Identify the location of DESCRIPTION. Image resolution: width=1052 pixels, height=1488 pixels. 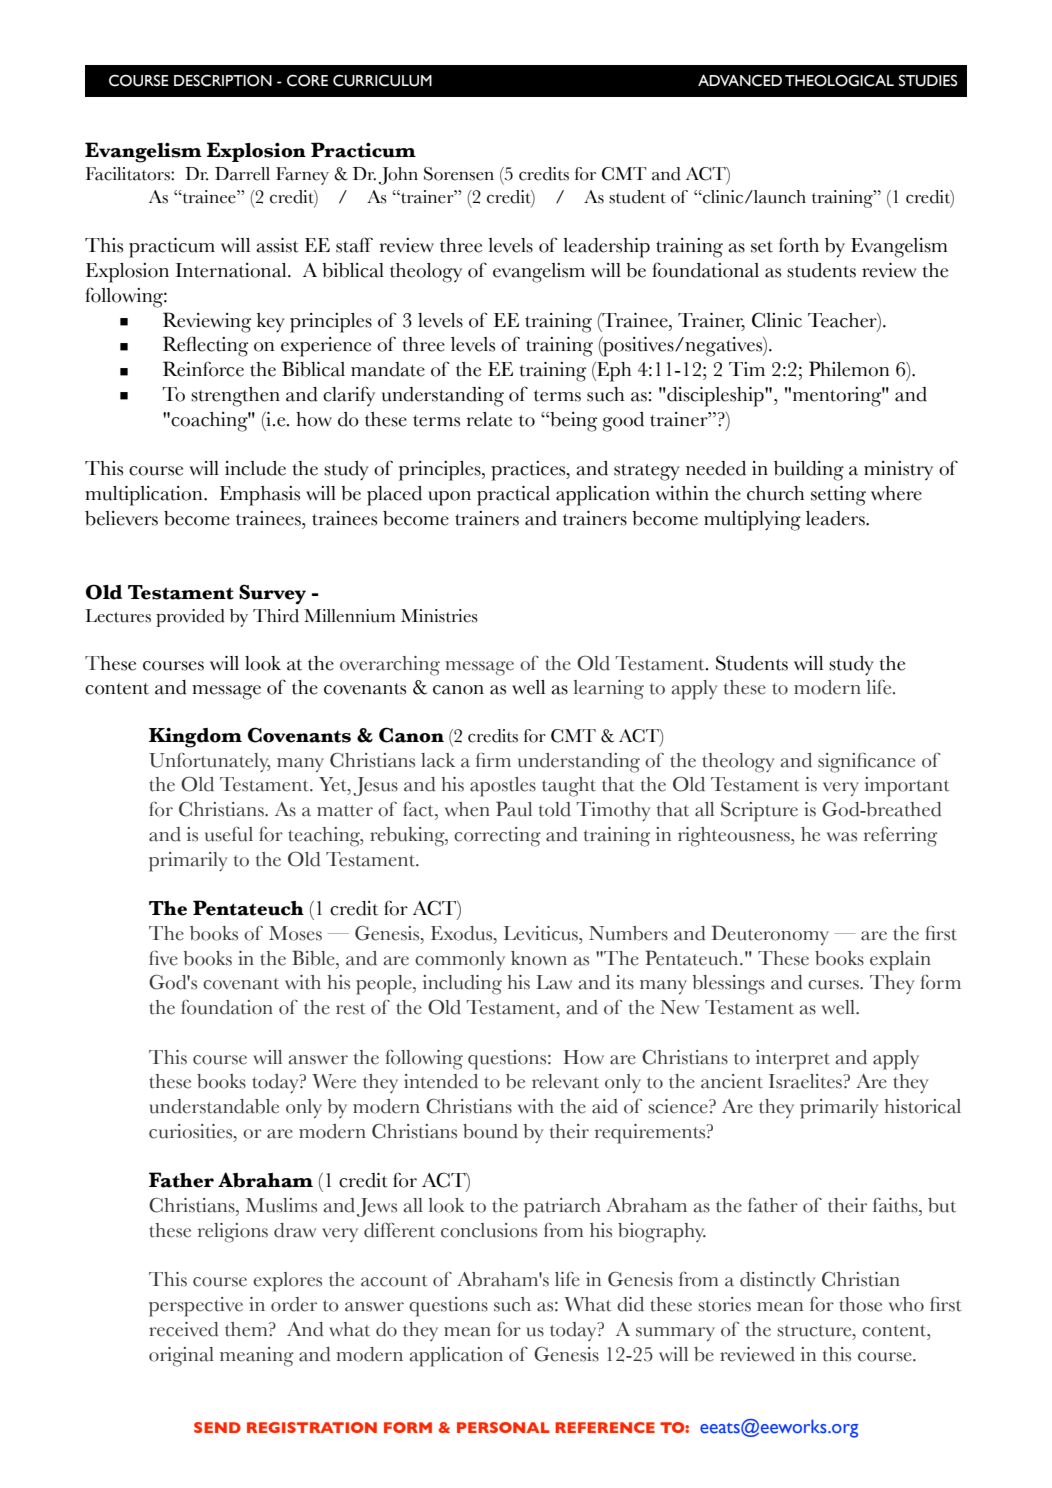
(223, 81).
